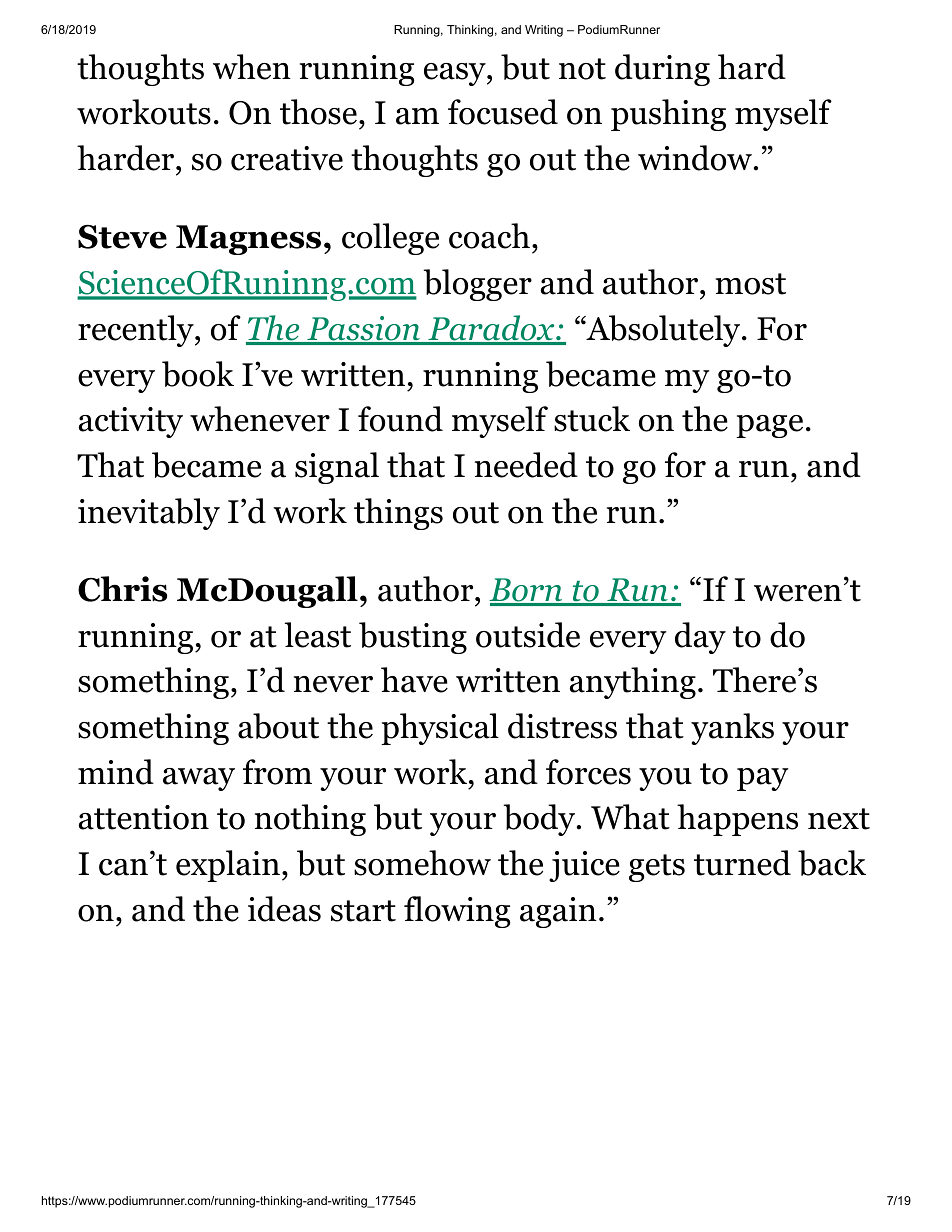 This screenshot has height=1232, width=952. Describe the element at coordinates (228, 866) in the screenshot. I see `explain` at that location.
